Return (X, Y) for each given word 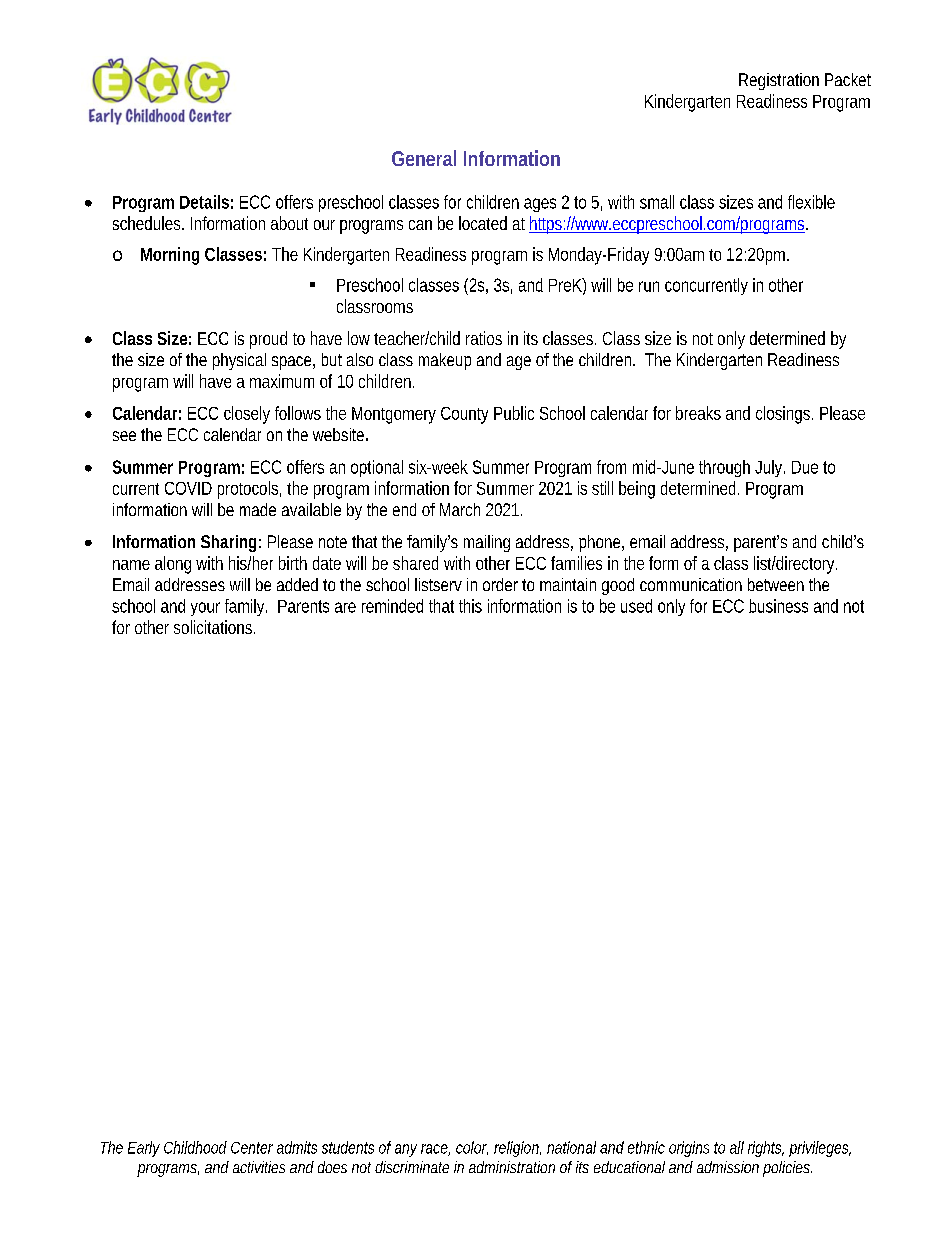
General (424, 158)
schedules (148, 223)
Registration (779, 81)
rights (766, 1149)
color (472, 1148)
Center (252, 1148)
